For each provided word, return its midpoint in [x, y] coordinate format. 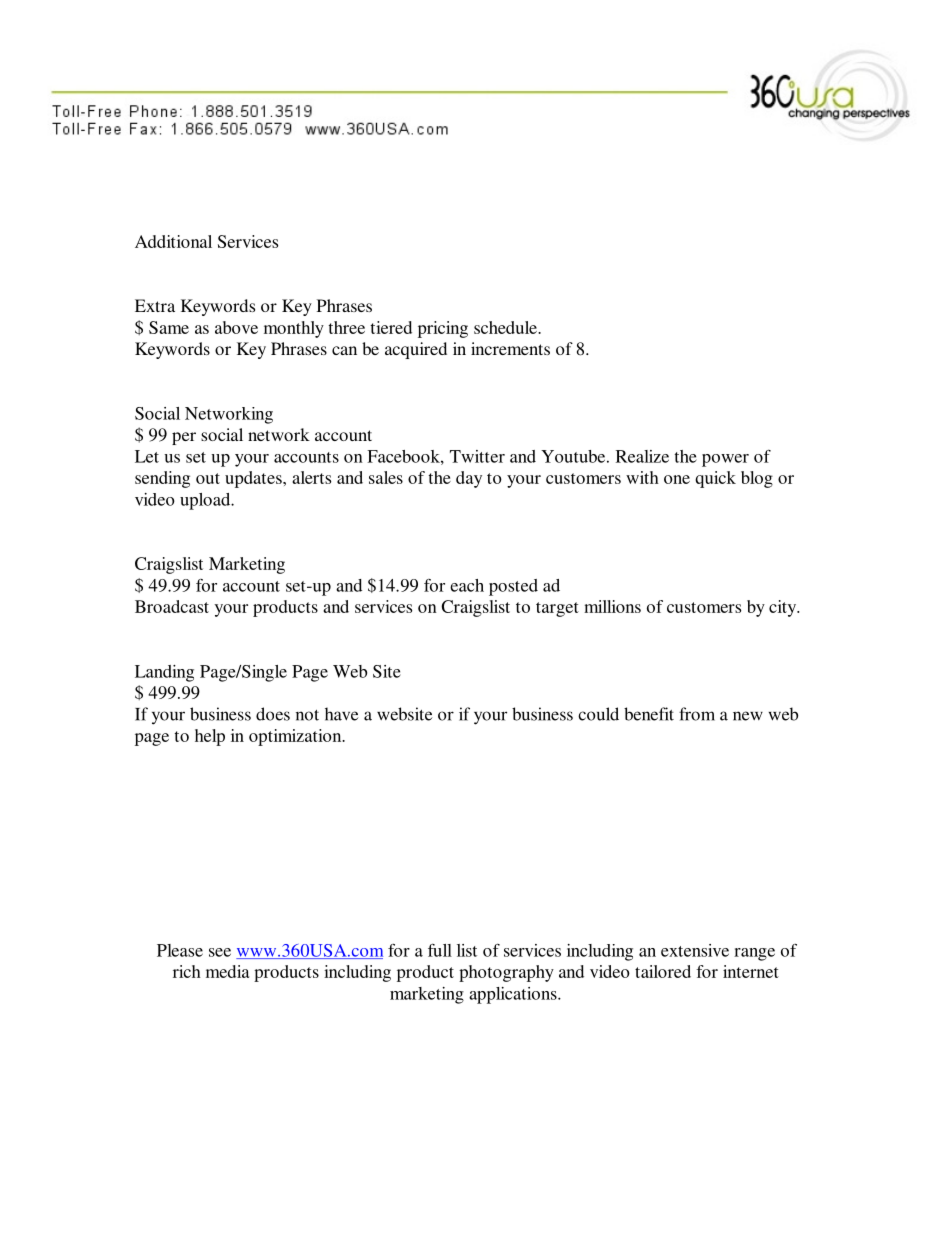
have [341, 714]
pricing [443, 329]
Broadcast [172, 606]
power [725, 460]
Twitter [477, 456]
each [467, 585]
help [210, 737]
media [227, 971]
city [784, 608]
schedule [506, 327]
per [184, 438]
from [697, 714]
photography [506, 973]
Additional [173, 241]
